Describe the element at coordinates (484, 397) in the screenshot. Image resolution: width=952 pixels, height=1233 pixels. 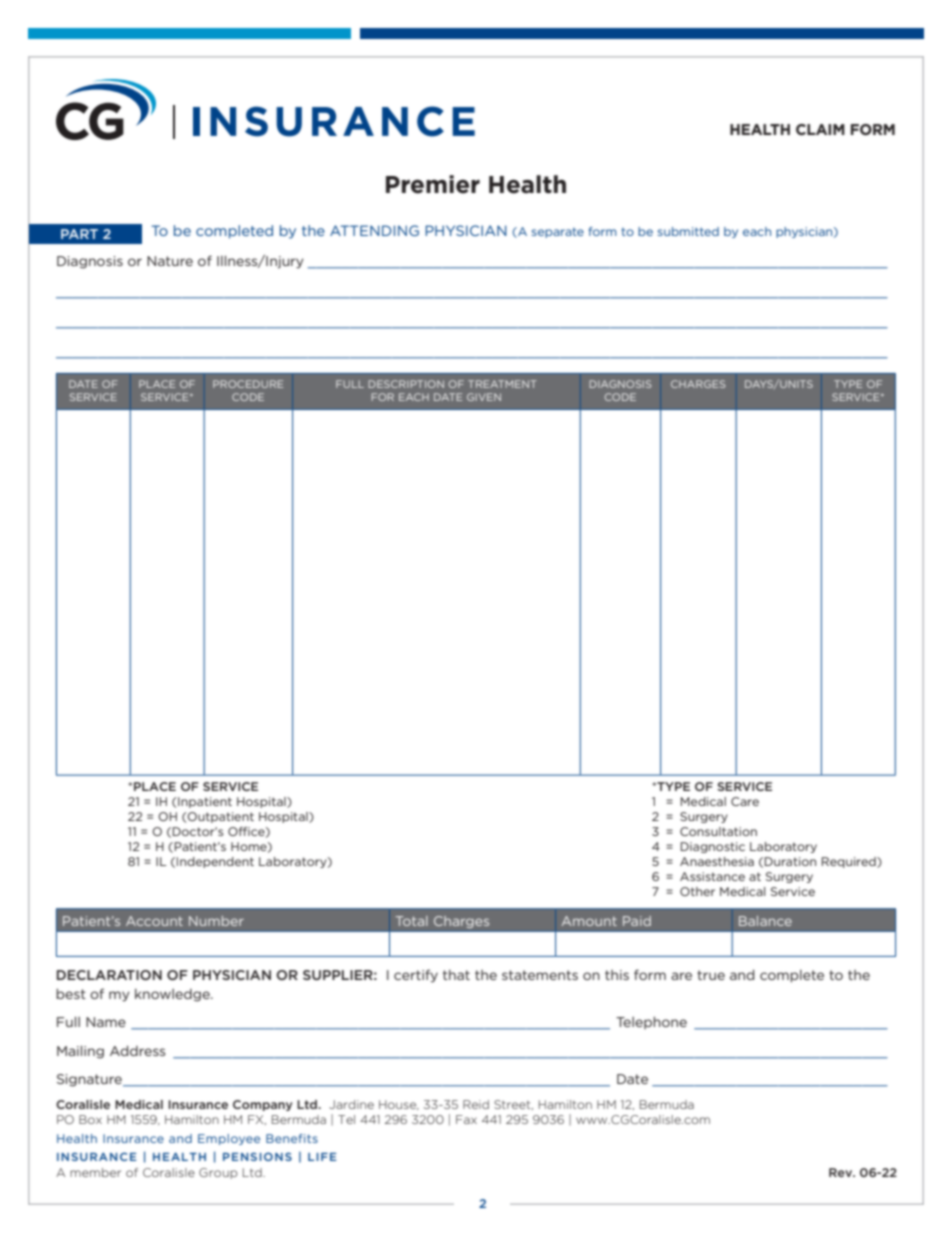
I see `GIVEN` at that location.
